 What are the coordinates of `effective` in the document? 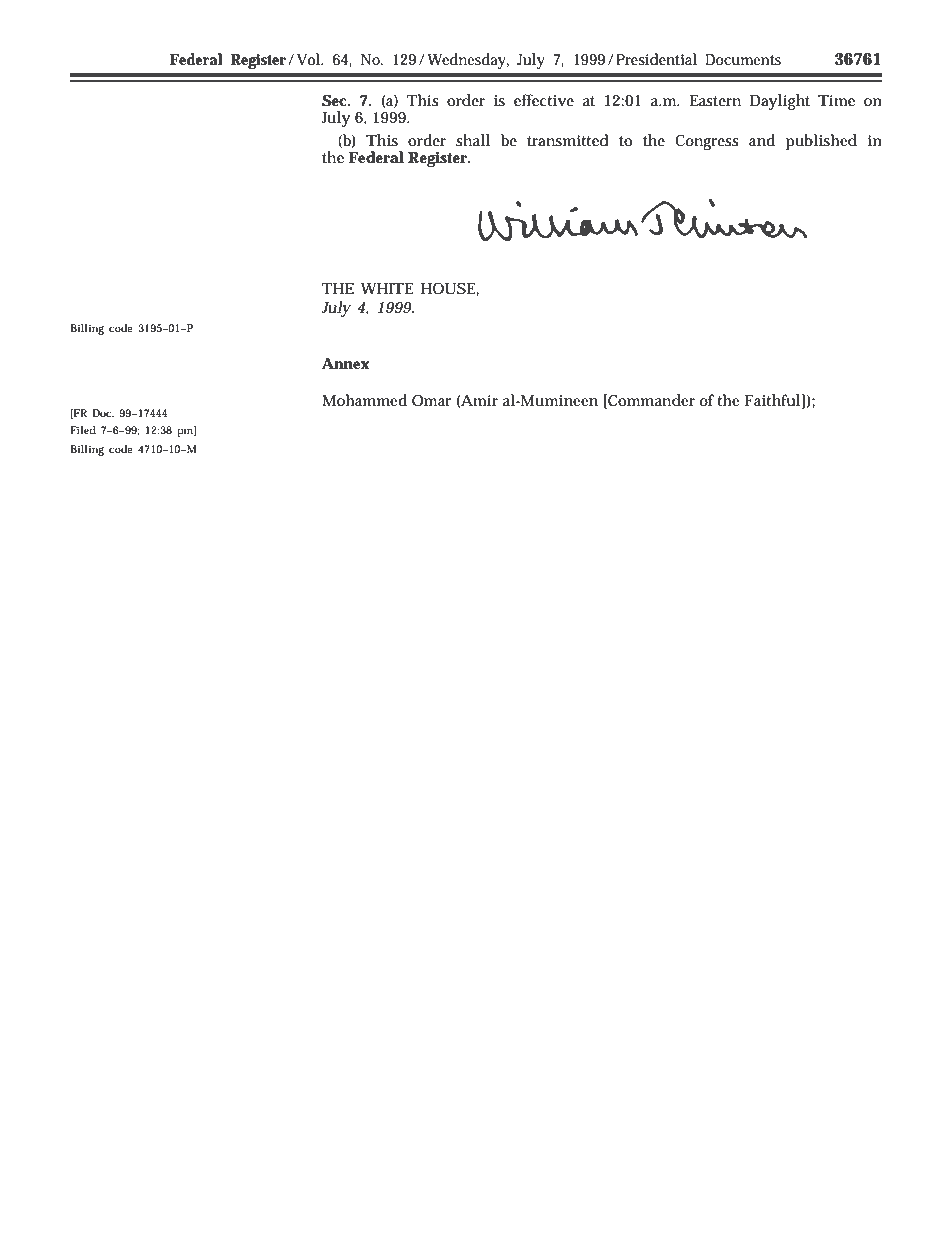 It's located at (544, 100).
